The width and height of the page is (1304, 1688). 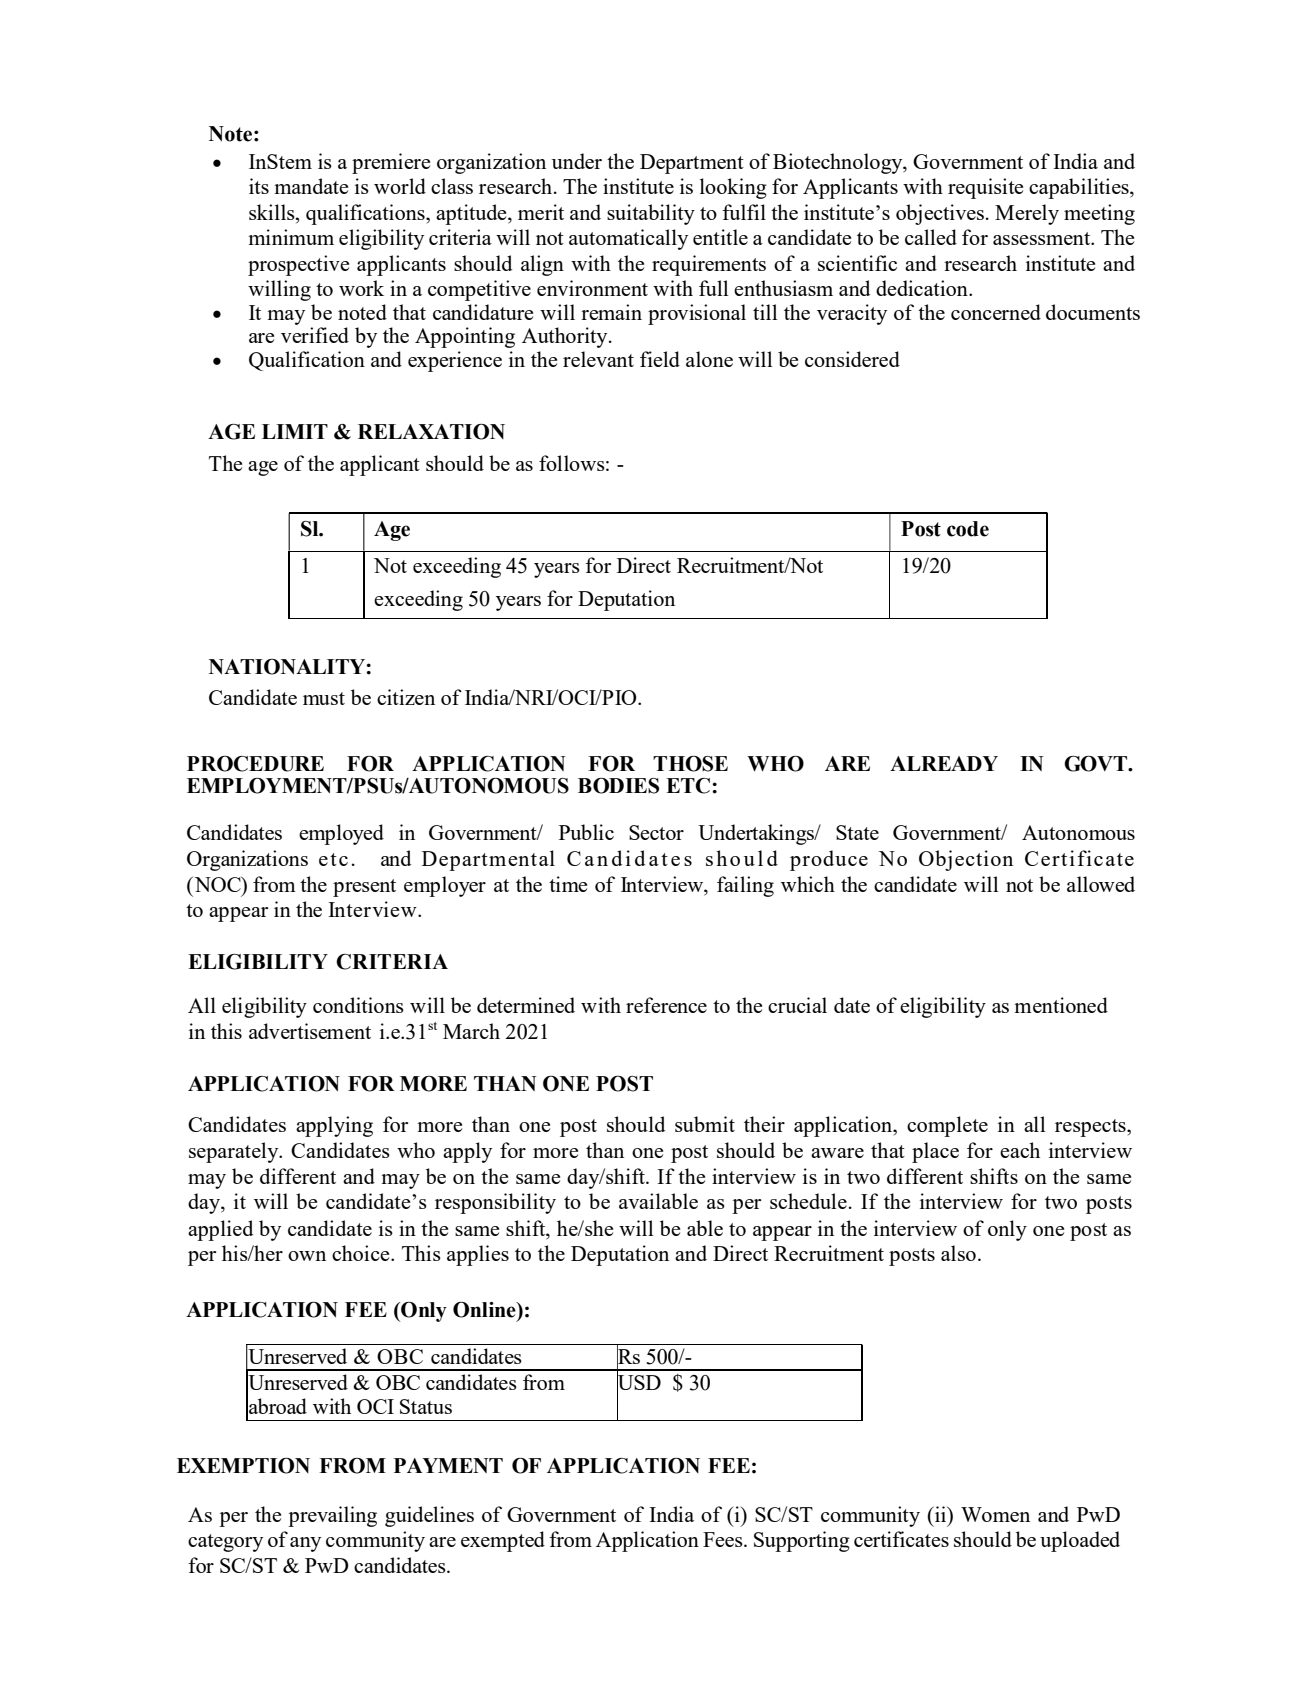 I want to click on requisite, so click(x=985, y=188).
